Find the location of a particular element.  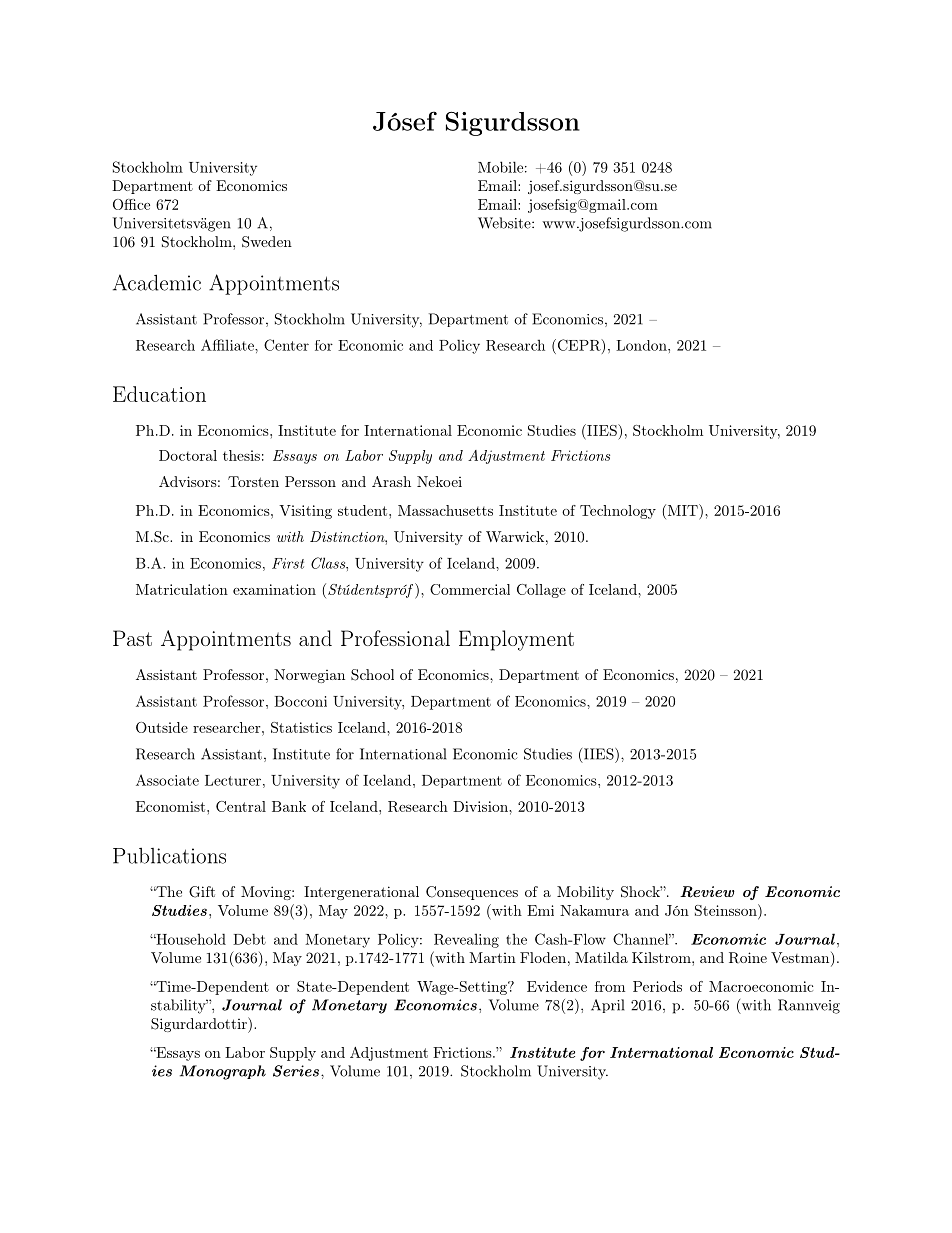

Technology is located at coordinates (618, 512).
